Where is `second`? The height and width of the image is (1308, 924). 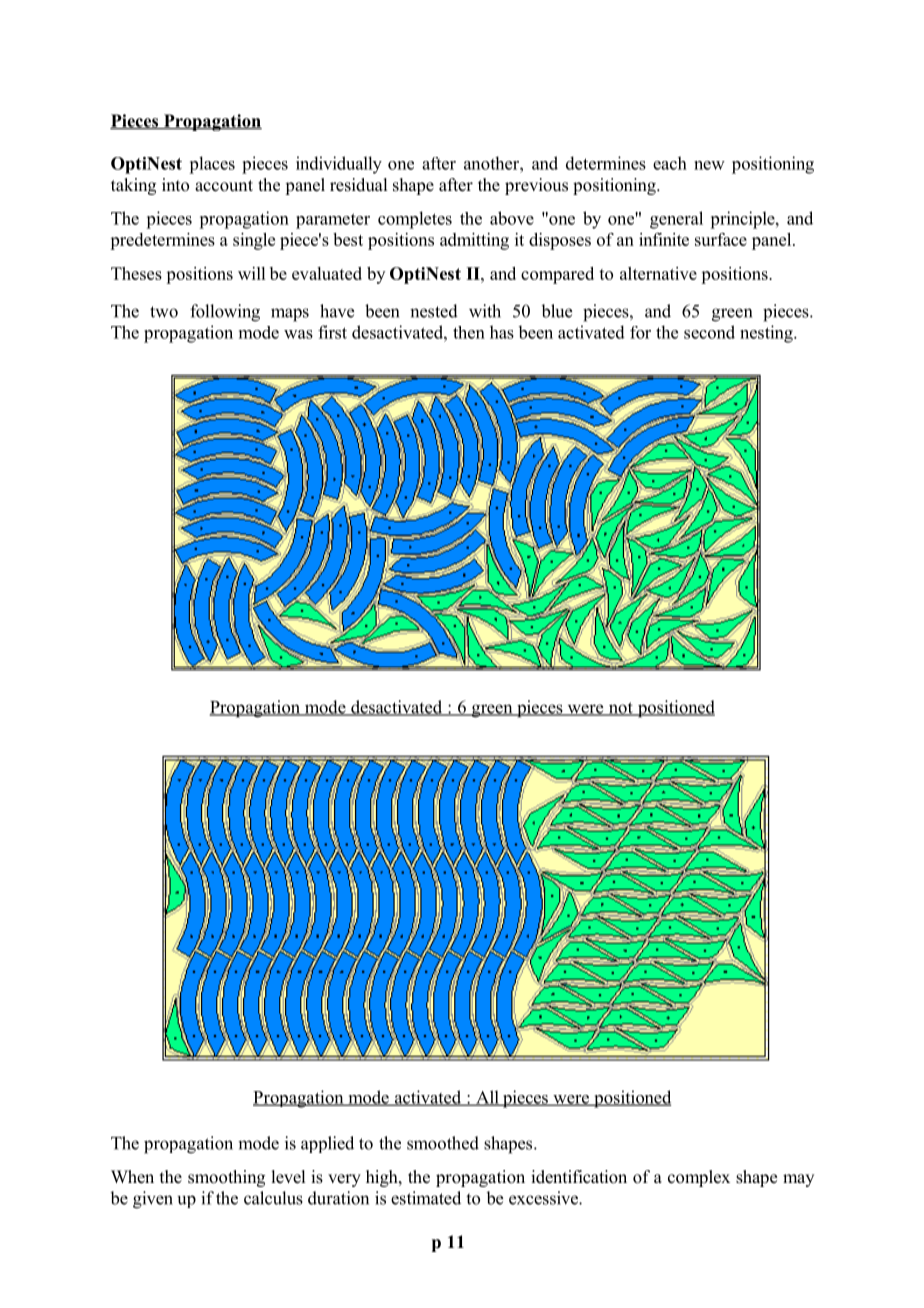 second is located at coordinates (709, 332).
